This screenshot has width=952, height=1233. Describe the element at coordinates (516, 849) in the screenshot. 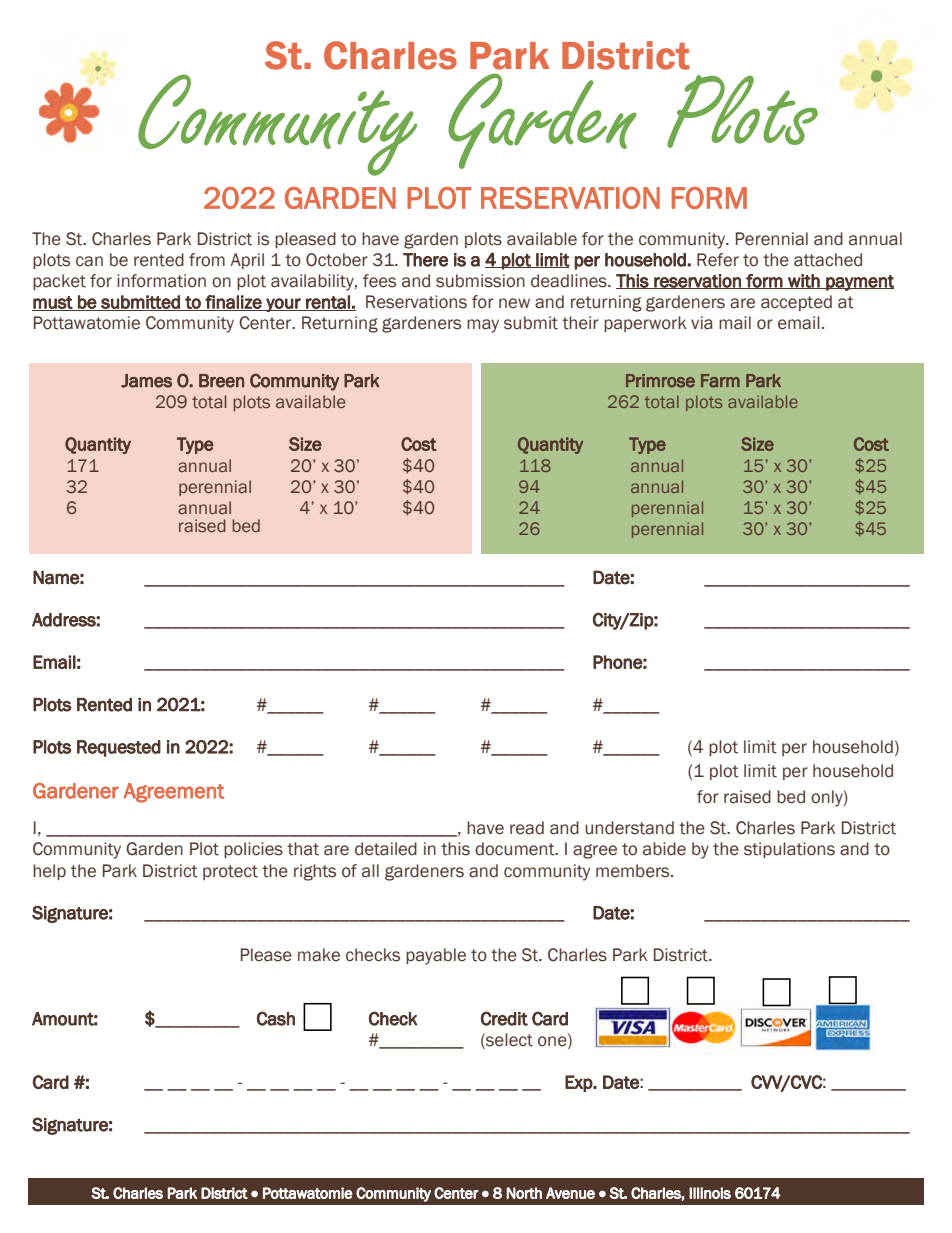

I see `document` at that location.
